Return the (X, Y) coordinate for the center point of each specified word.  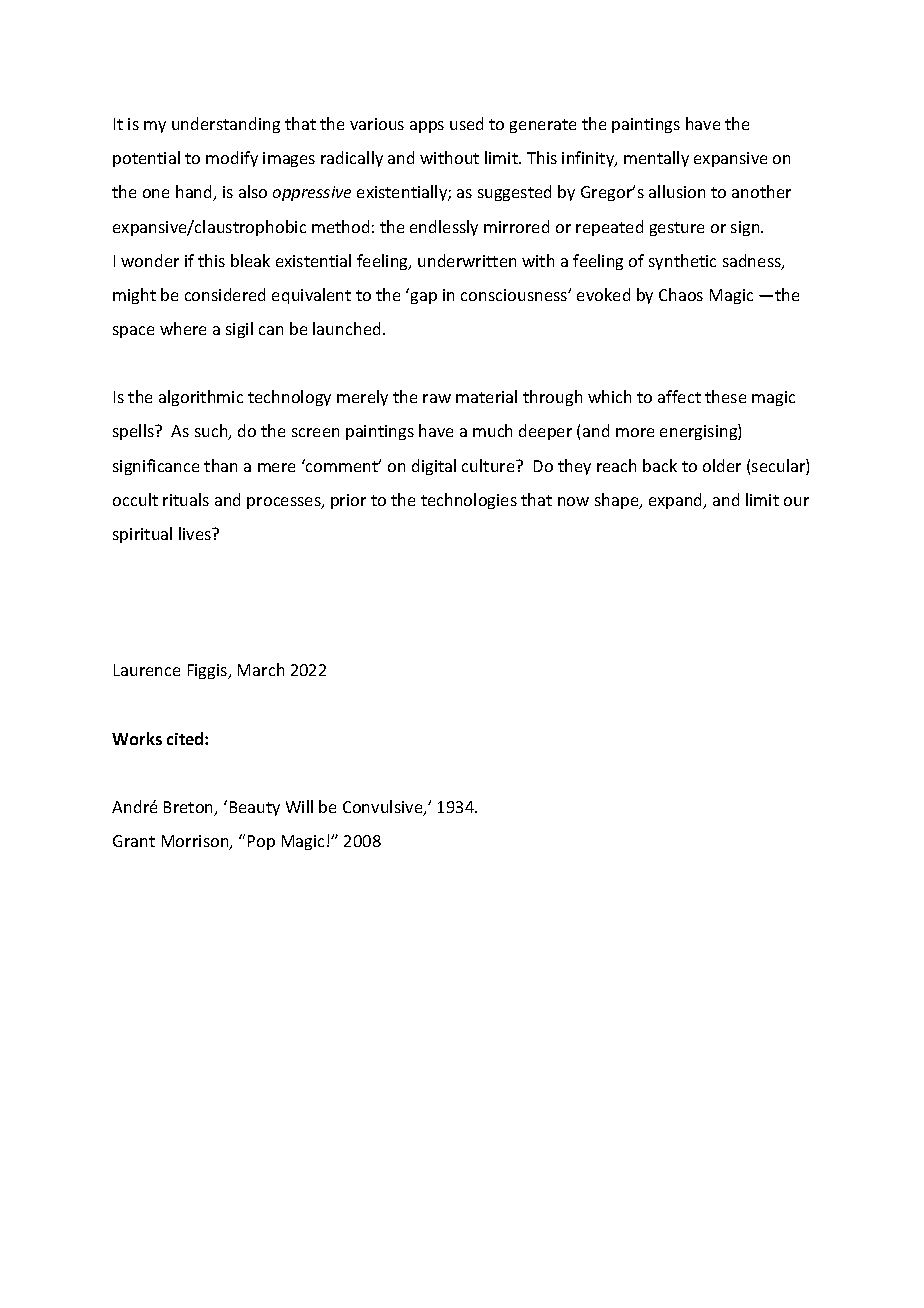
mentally (656, 159)
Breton (190, 808)
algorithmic (201, 398)
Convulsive (384, 808)
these (725, 396)
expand (677, 501)
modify (232, 159)
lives (196, 533)
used (466, 123)
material (486, 396)
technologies (469, 501)
